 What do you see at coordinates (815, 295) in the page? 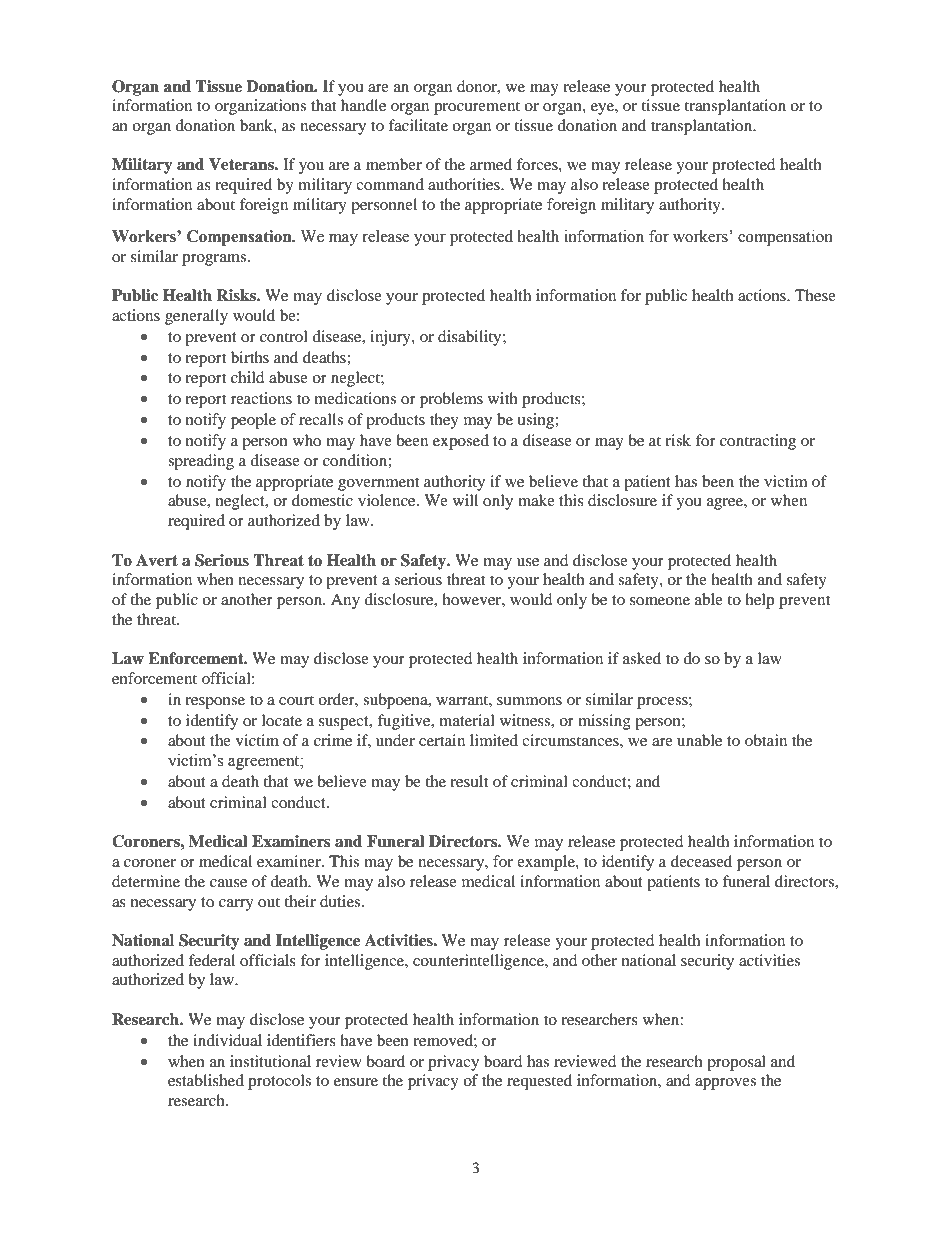
I see `These` at bounding box center [815, 295].
